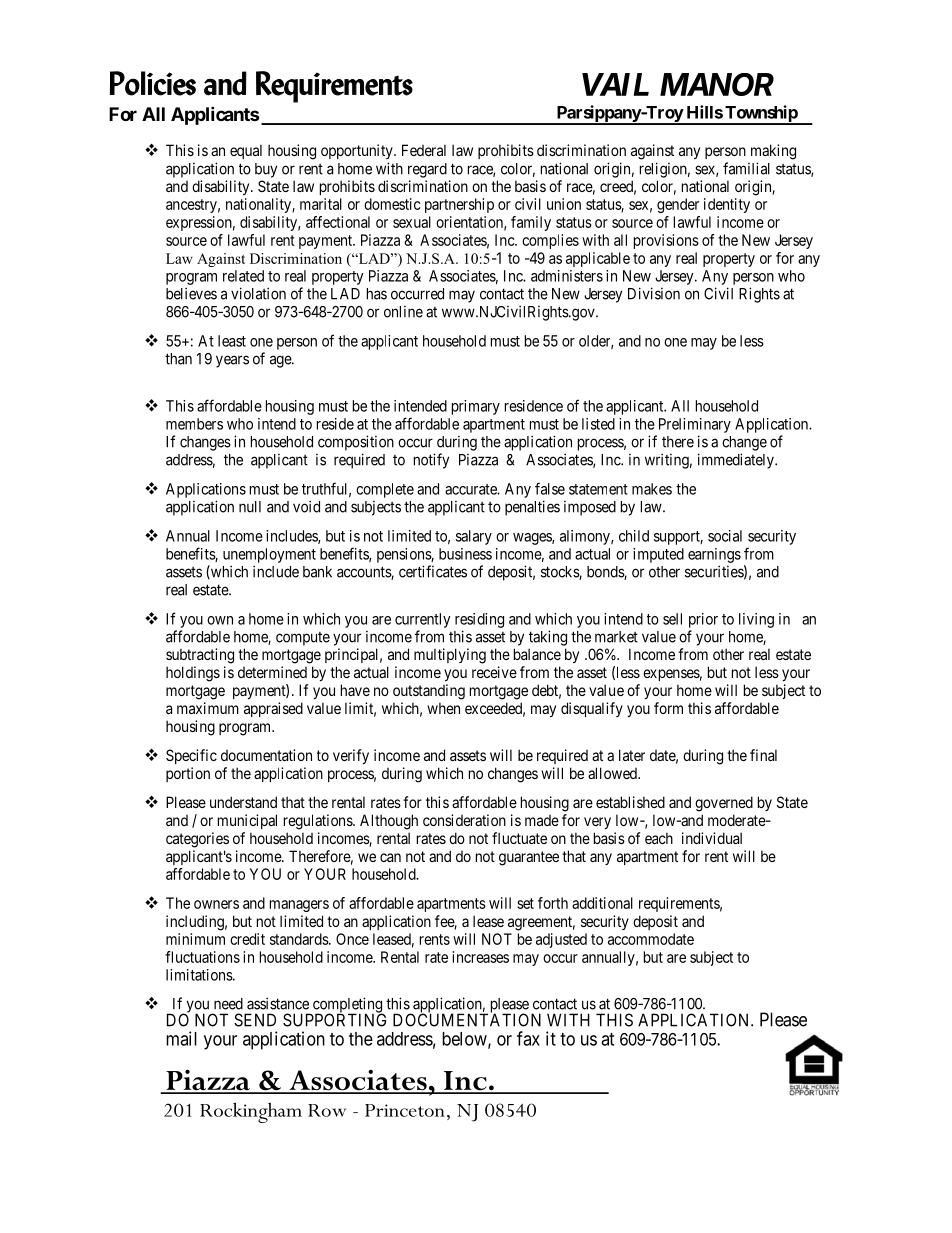 The height and width of the screenshot is (1233, 952). What do you see at coordinates (405, 1110) in the screenshot?
I see `Princeton` at bounding box center [405, 1110].
